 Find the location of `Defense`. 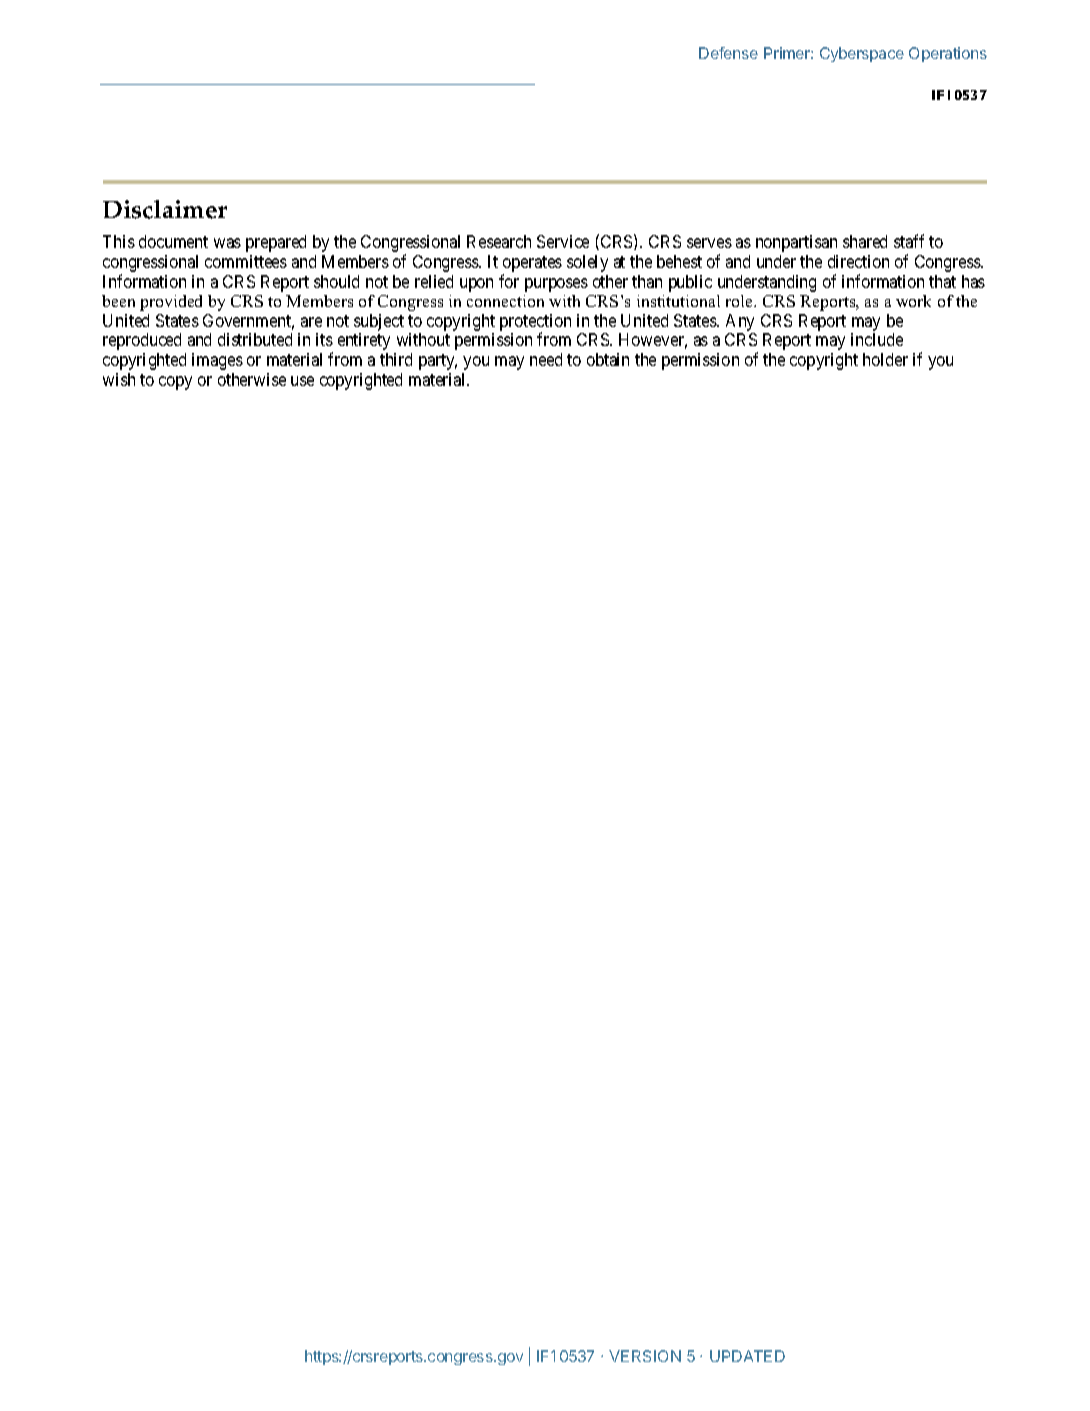

Defense is located at coordinates (728, 53).
